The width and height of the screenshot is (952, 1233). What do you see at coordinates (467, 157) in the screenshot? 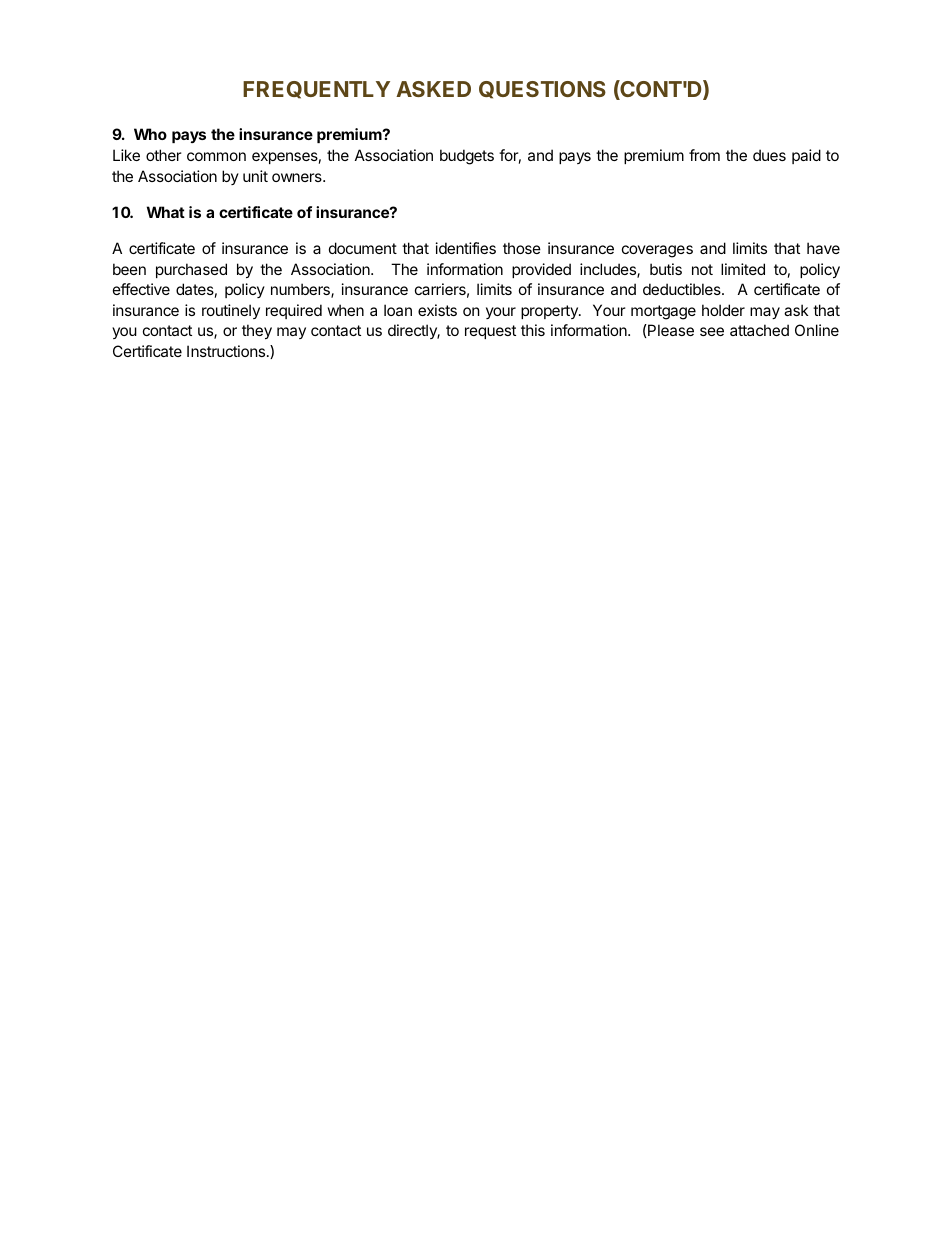
I see `budgets` at bounding box center [467, 157].
